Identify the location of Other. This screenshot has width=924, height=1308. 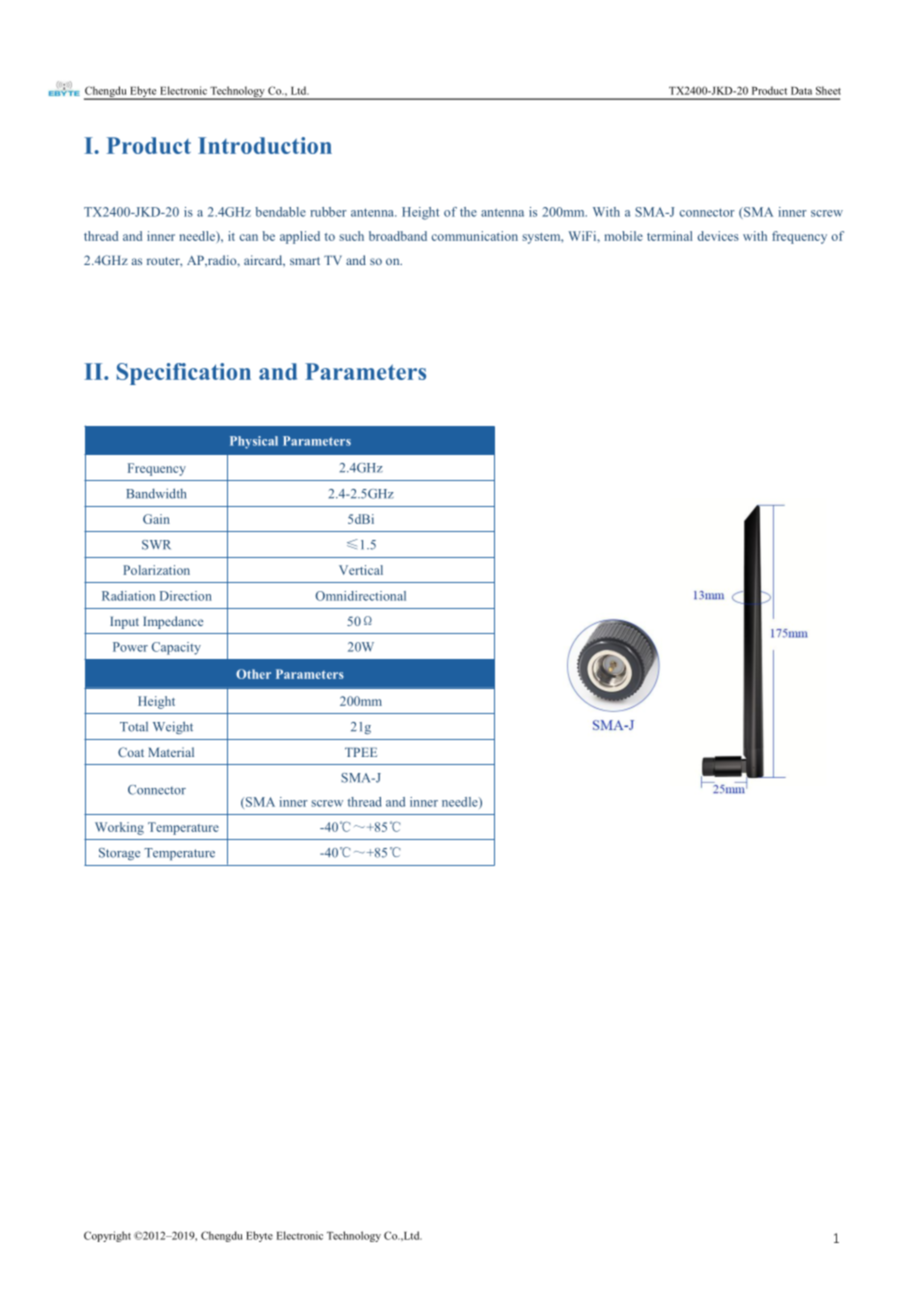
(253, 674).
